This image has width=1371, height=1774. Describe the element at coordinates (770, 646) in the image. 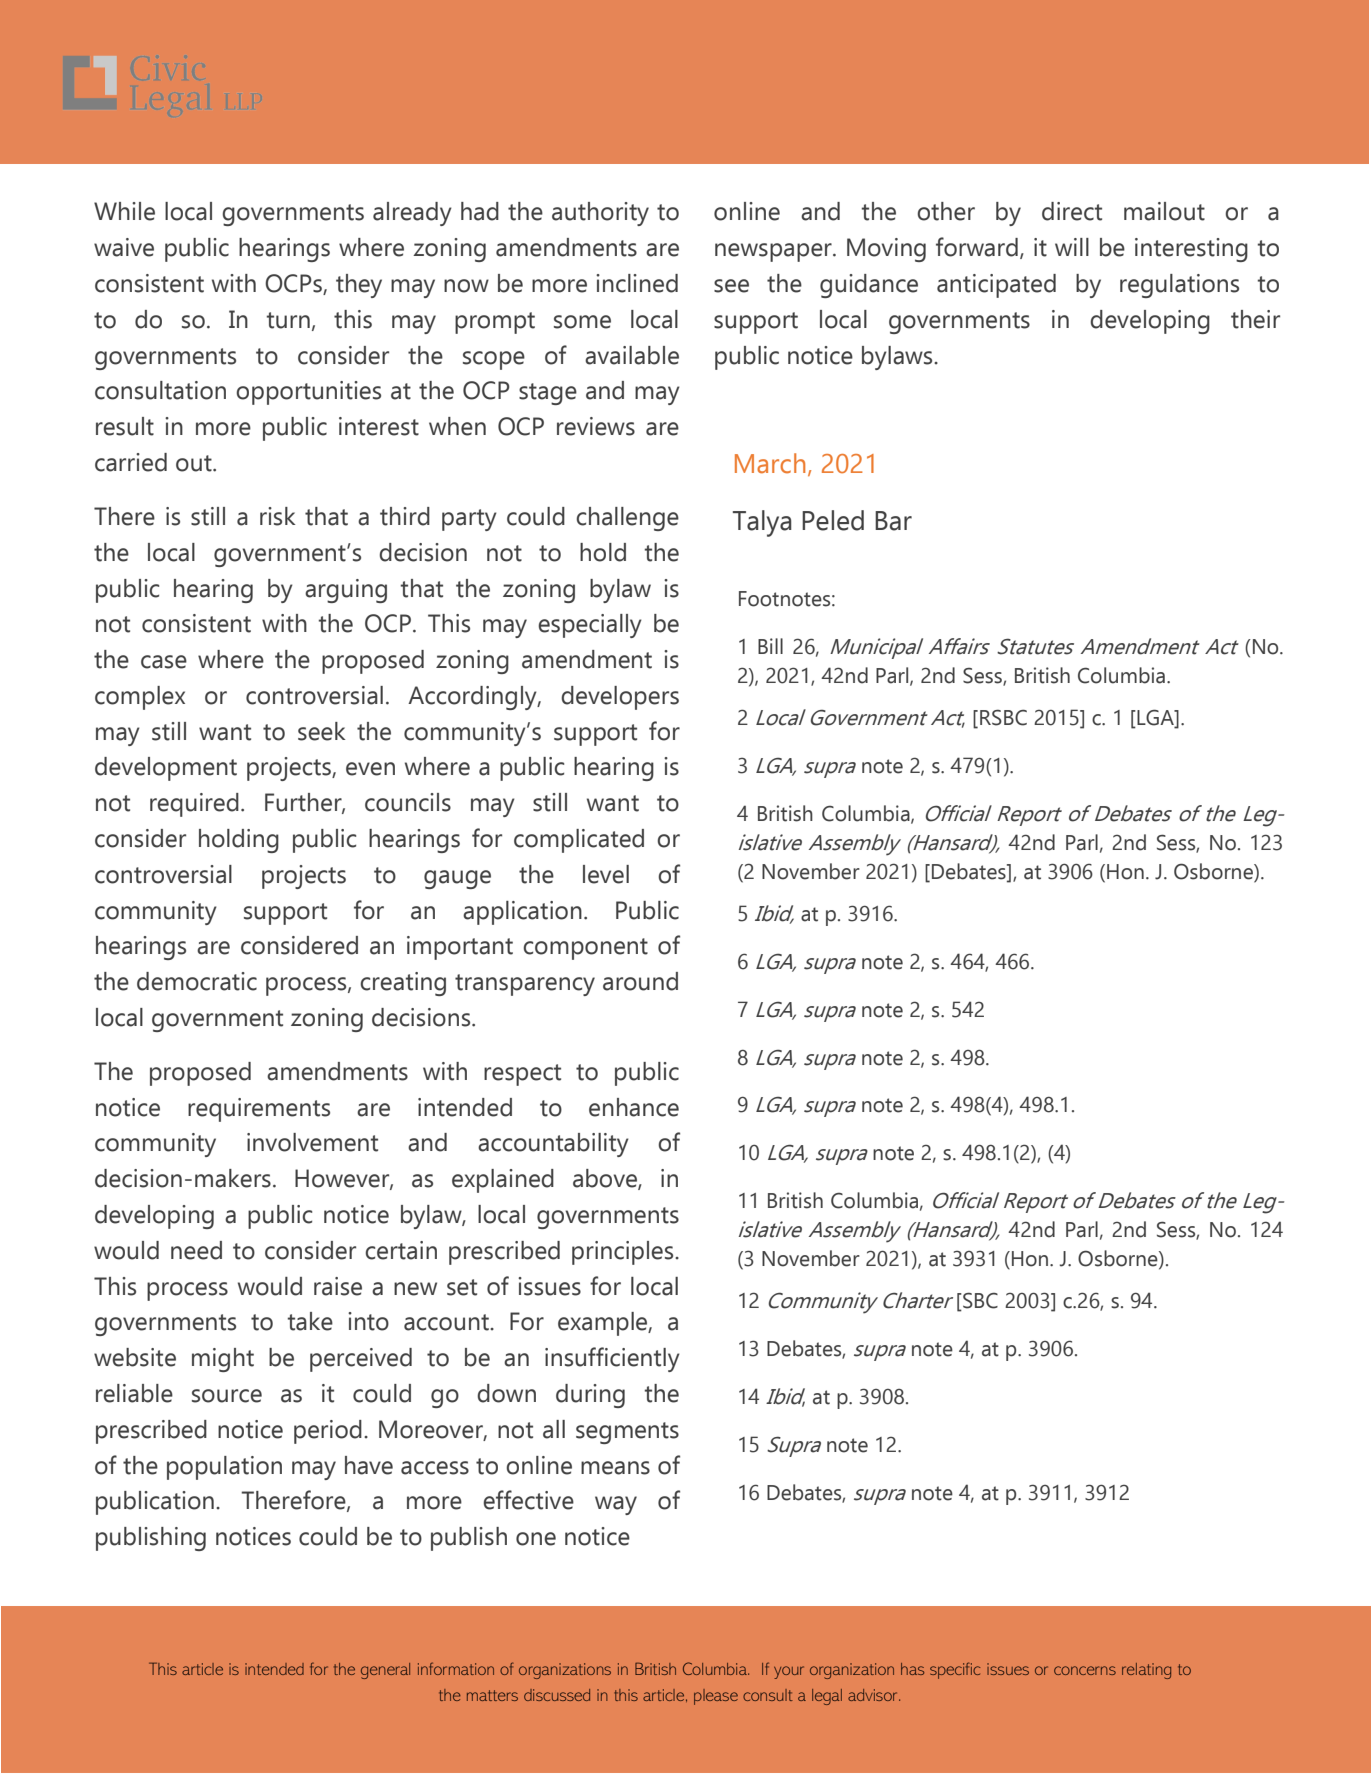

I see `Bill` at that location.
